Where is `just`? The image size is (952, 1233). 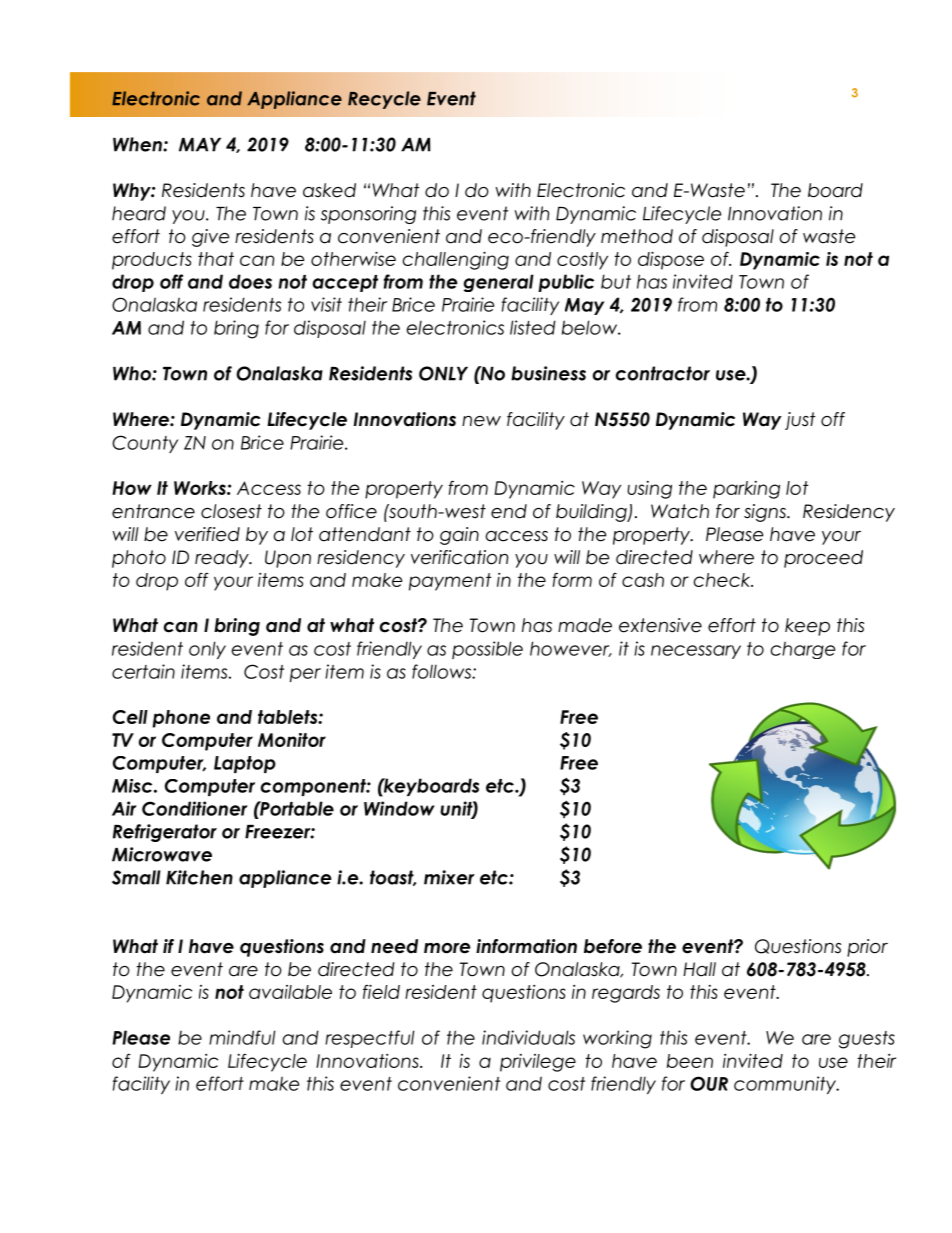 just is located at coordinates (800, 421).
